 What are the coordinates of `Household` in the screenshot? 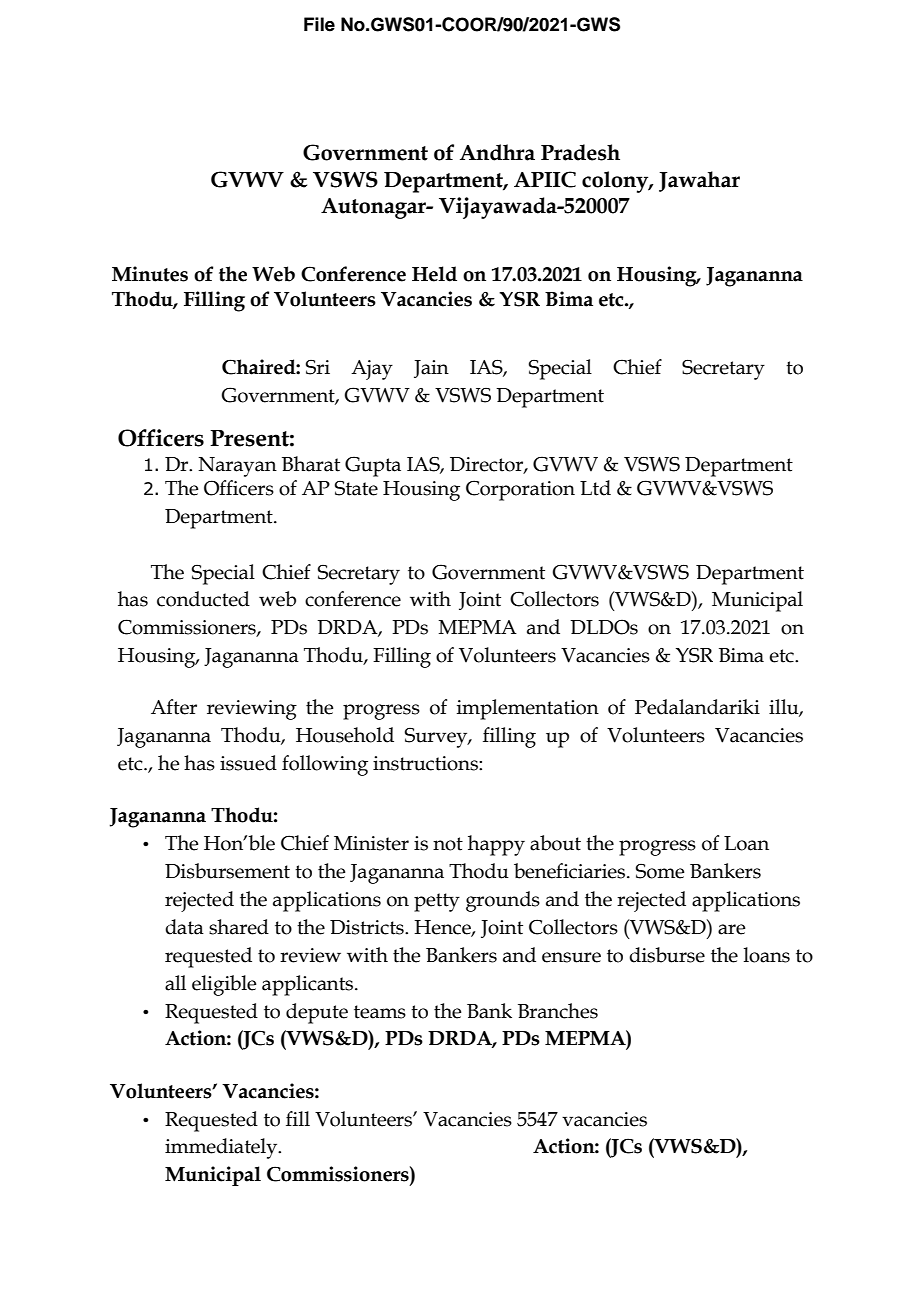 It's located at (345, 735).
